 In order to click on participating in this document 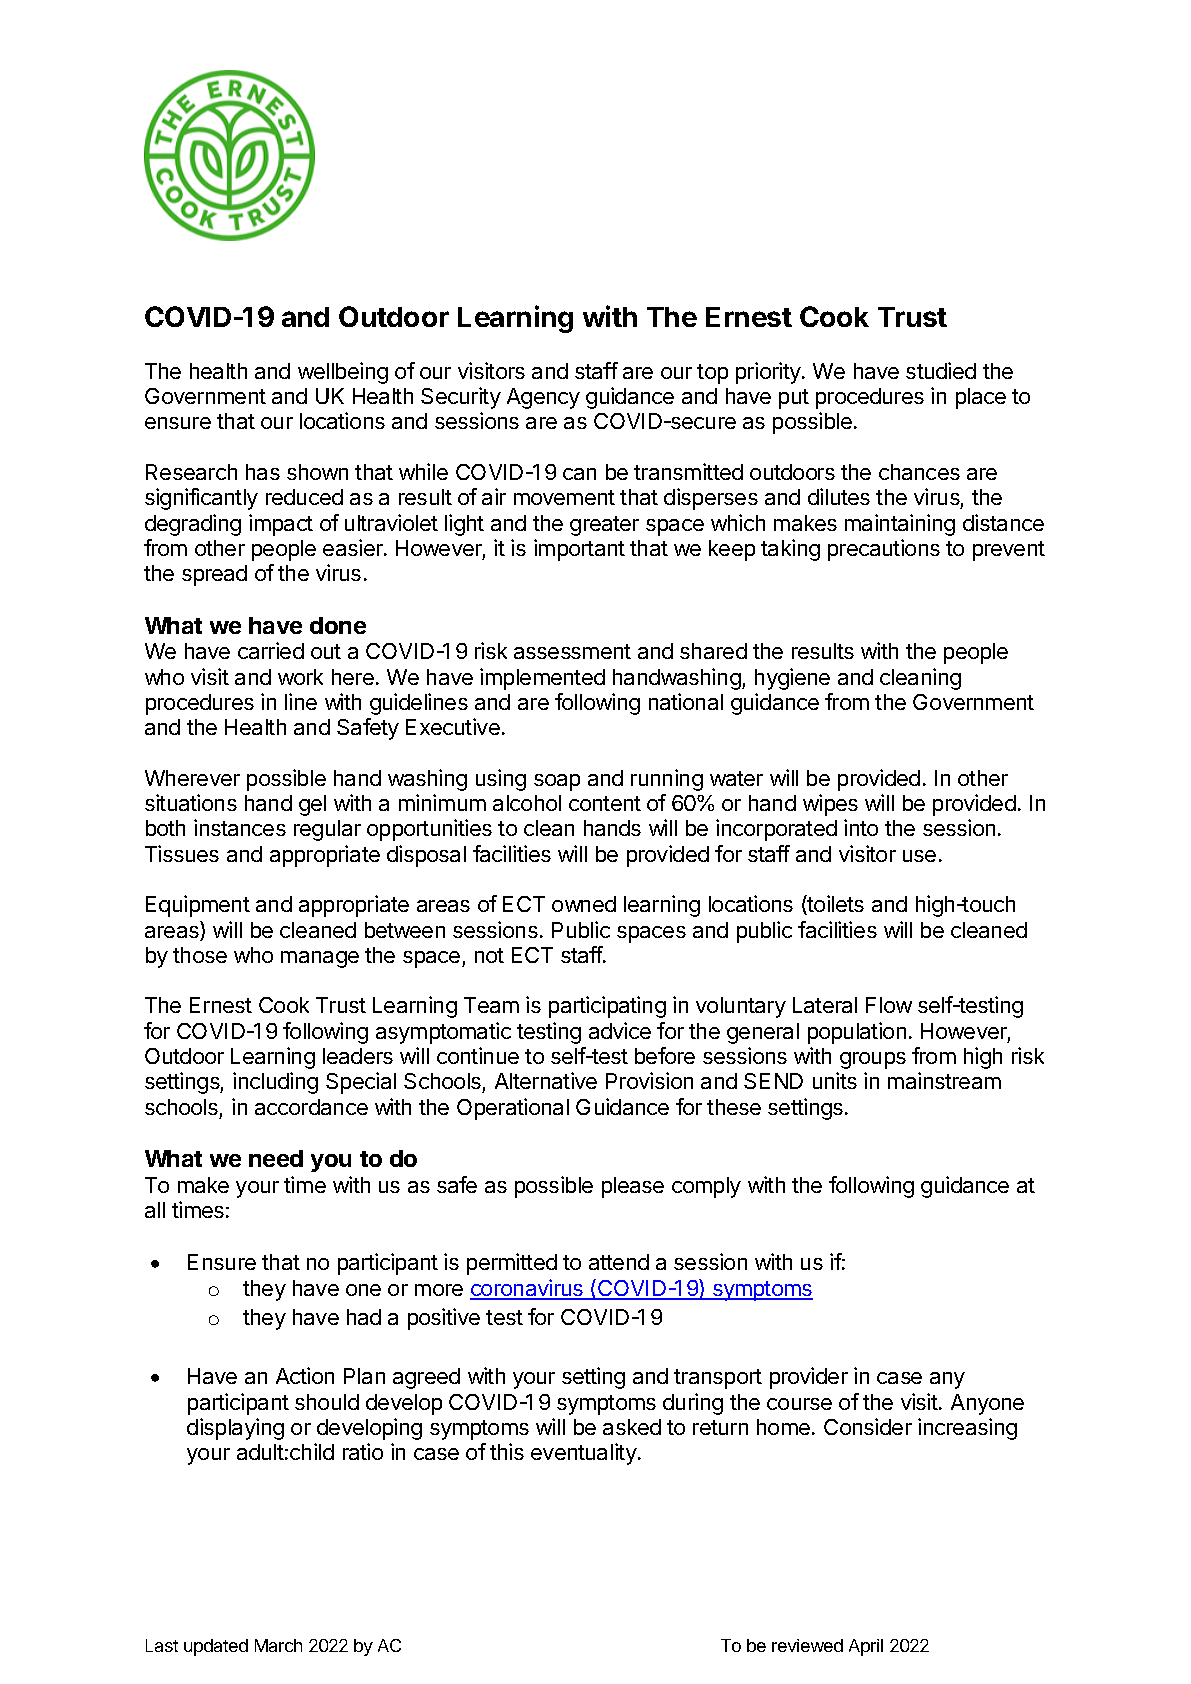, I will do `click(607, 1007)`.
